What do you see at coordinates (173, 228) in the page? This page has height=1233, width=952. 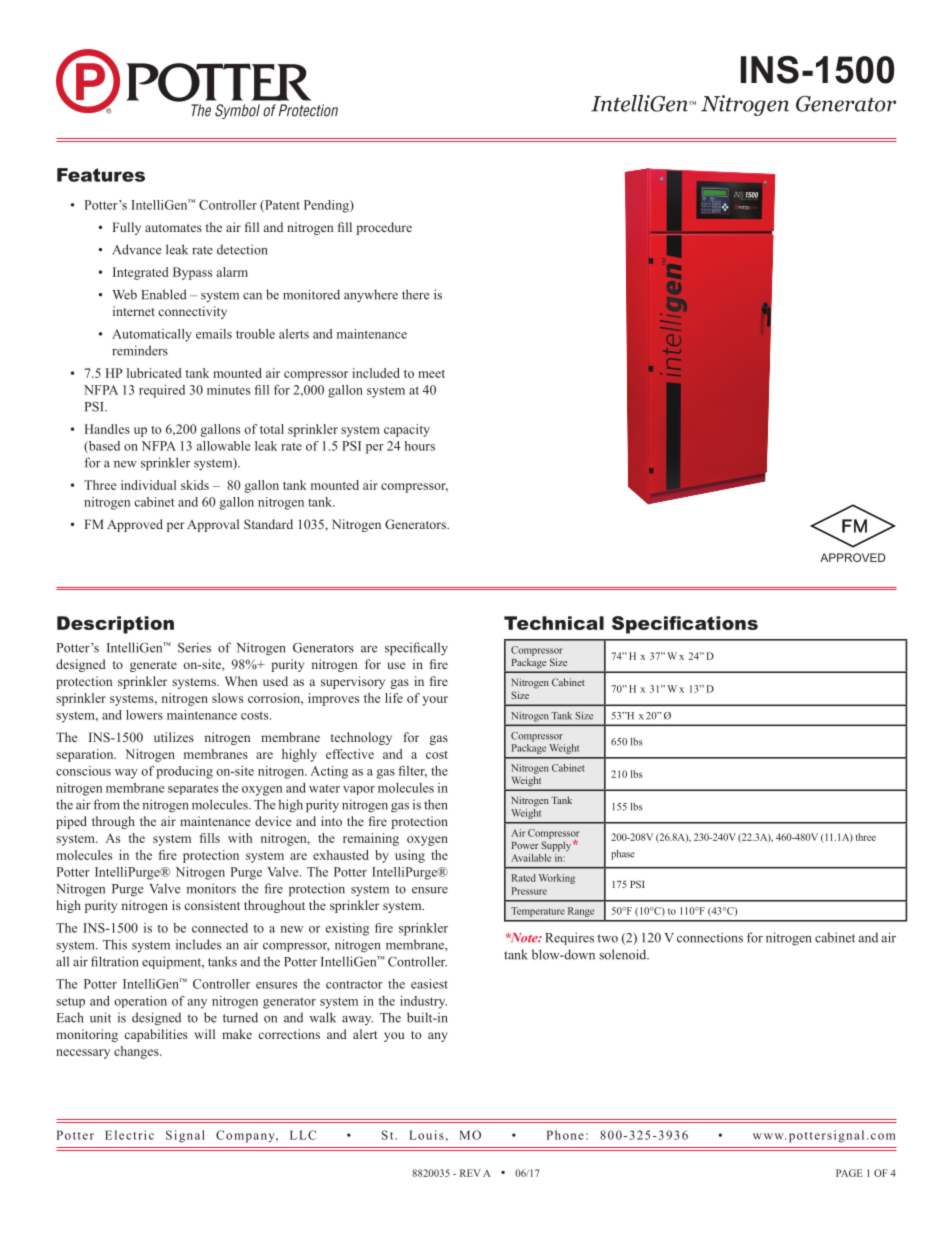 I see `automates` at bounding box center [173, 228].
